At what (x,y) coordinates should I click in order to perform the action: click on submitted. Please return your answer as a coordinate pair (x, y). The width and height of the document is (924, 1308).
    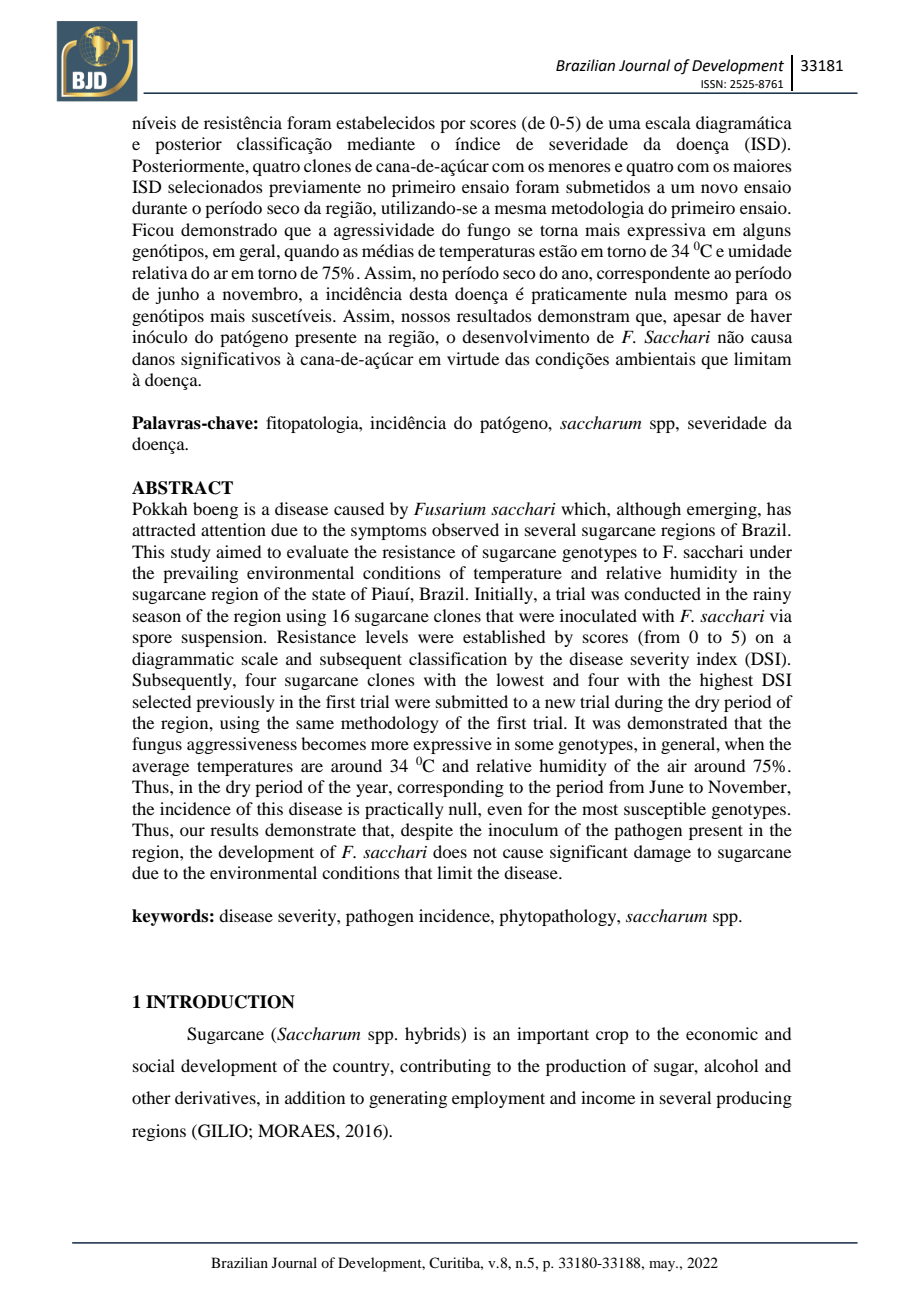
    Looking at the image, I should click on (472, 701).
